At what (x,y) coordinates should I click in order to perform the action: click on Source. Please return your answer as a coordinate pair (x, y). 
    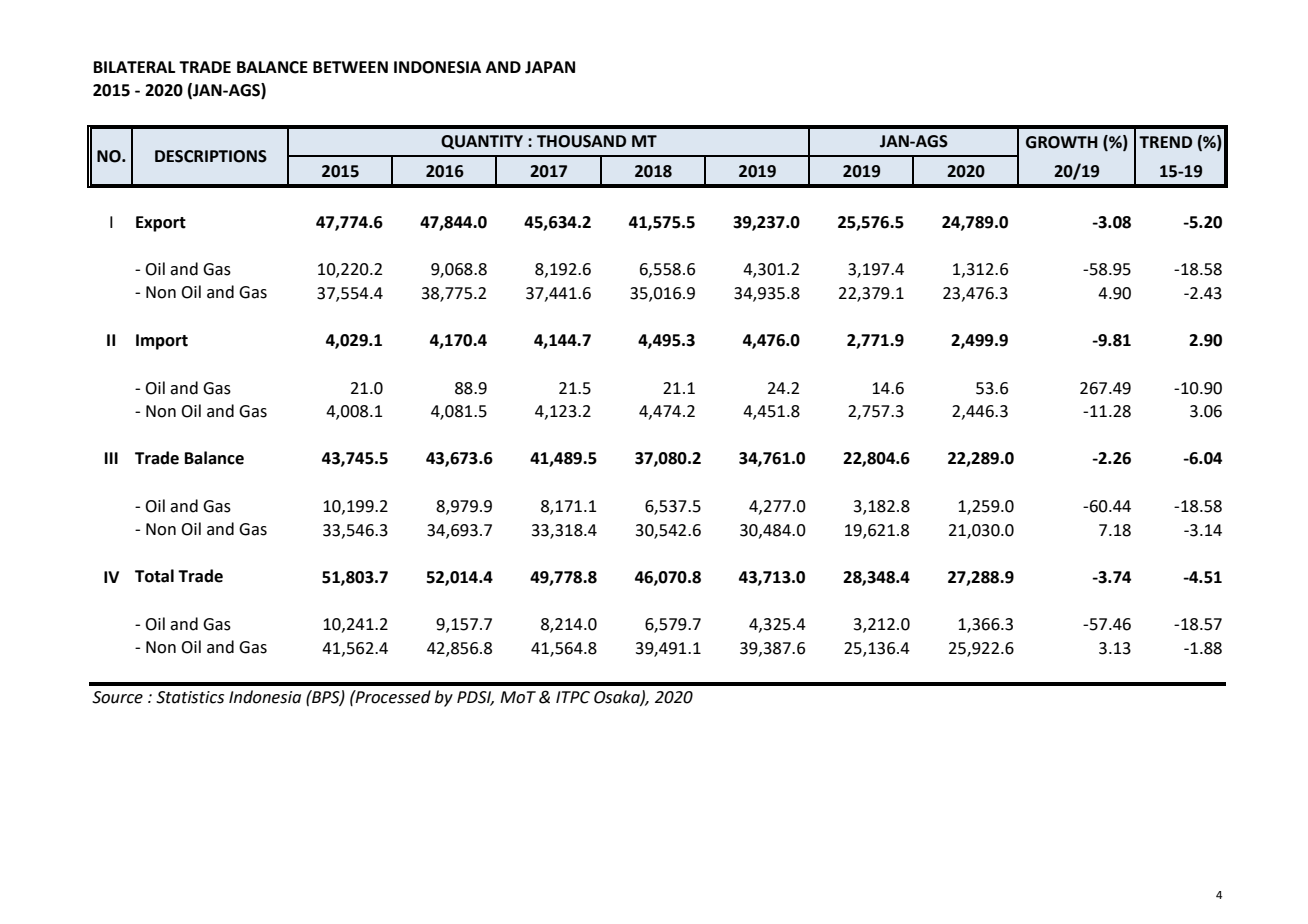
    Looking at the image, I should click on (117, 697).
